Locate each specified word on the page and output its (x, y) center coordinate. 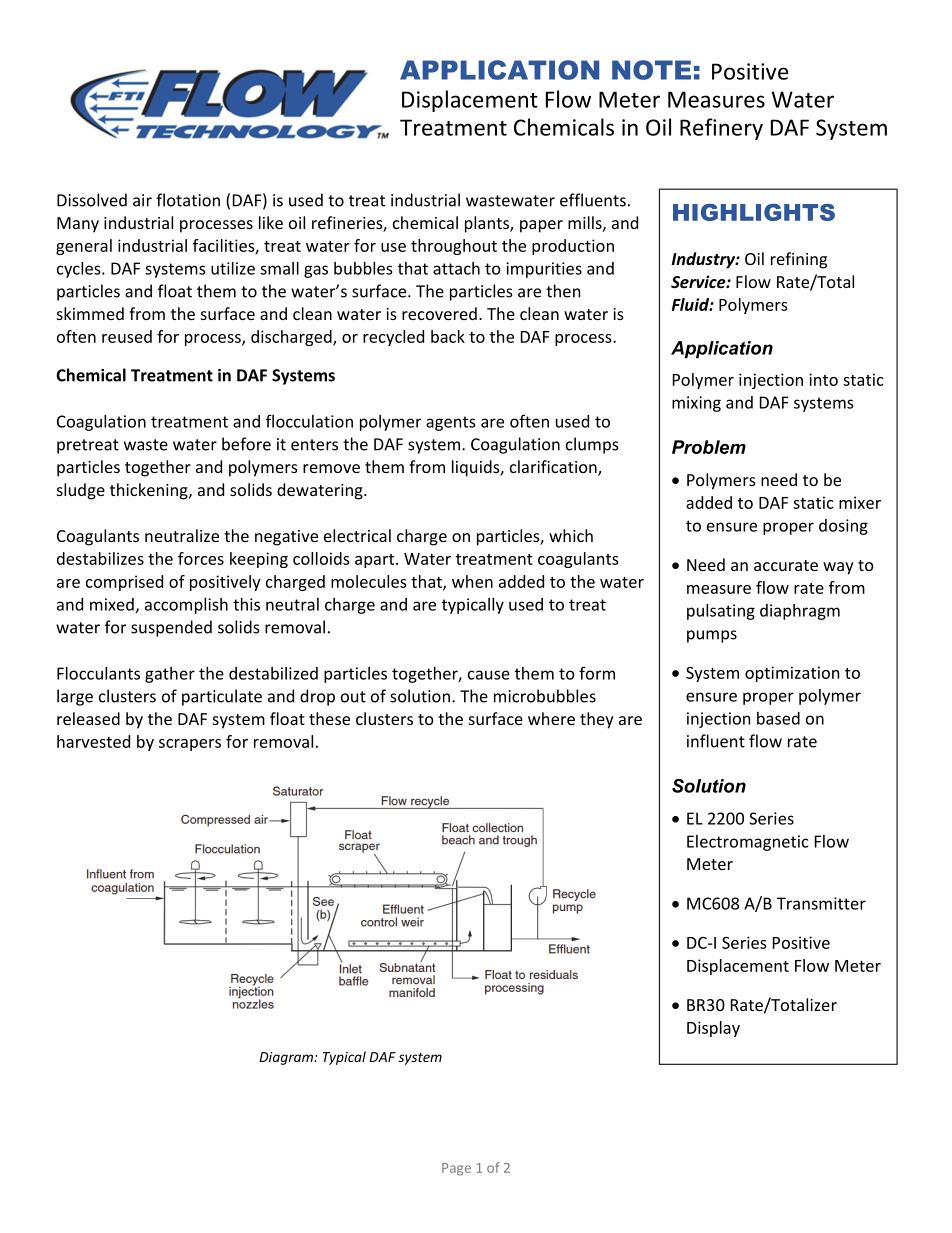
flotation (188, 200)
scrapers (190, 745)
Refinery (721, 129)
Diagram (287, 1058)
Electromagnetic (747, 843)
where (551, 718)
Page (456, 1169)
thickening (150, 491)
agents (450, 423)
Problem (709, 447)
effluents (593, 200)
